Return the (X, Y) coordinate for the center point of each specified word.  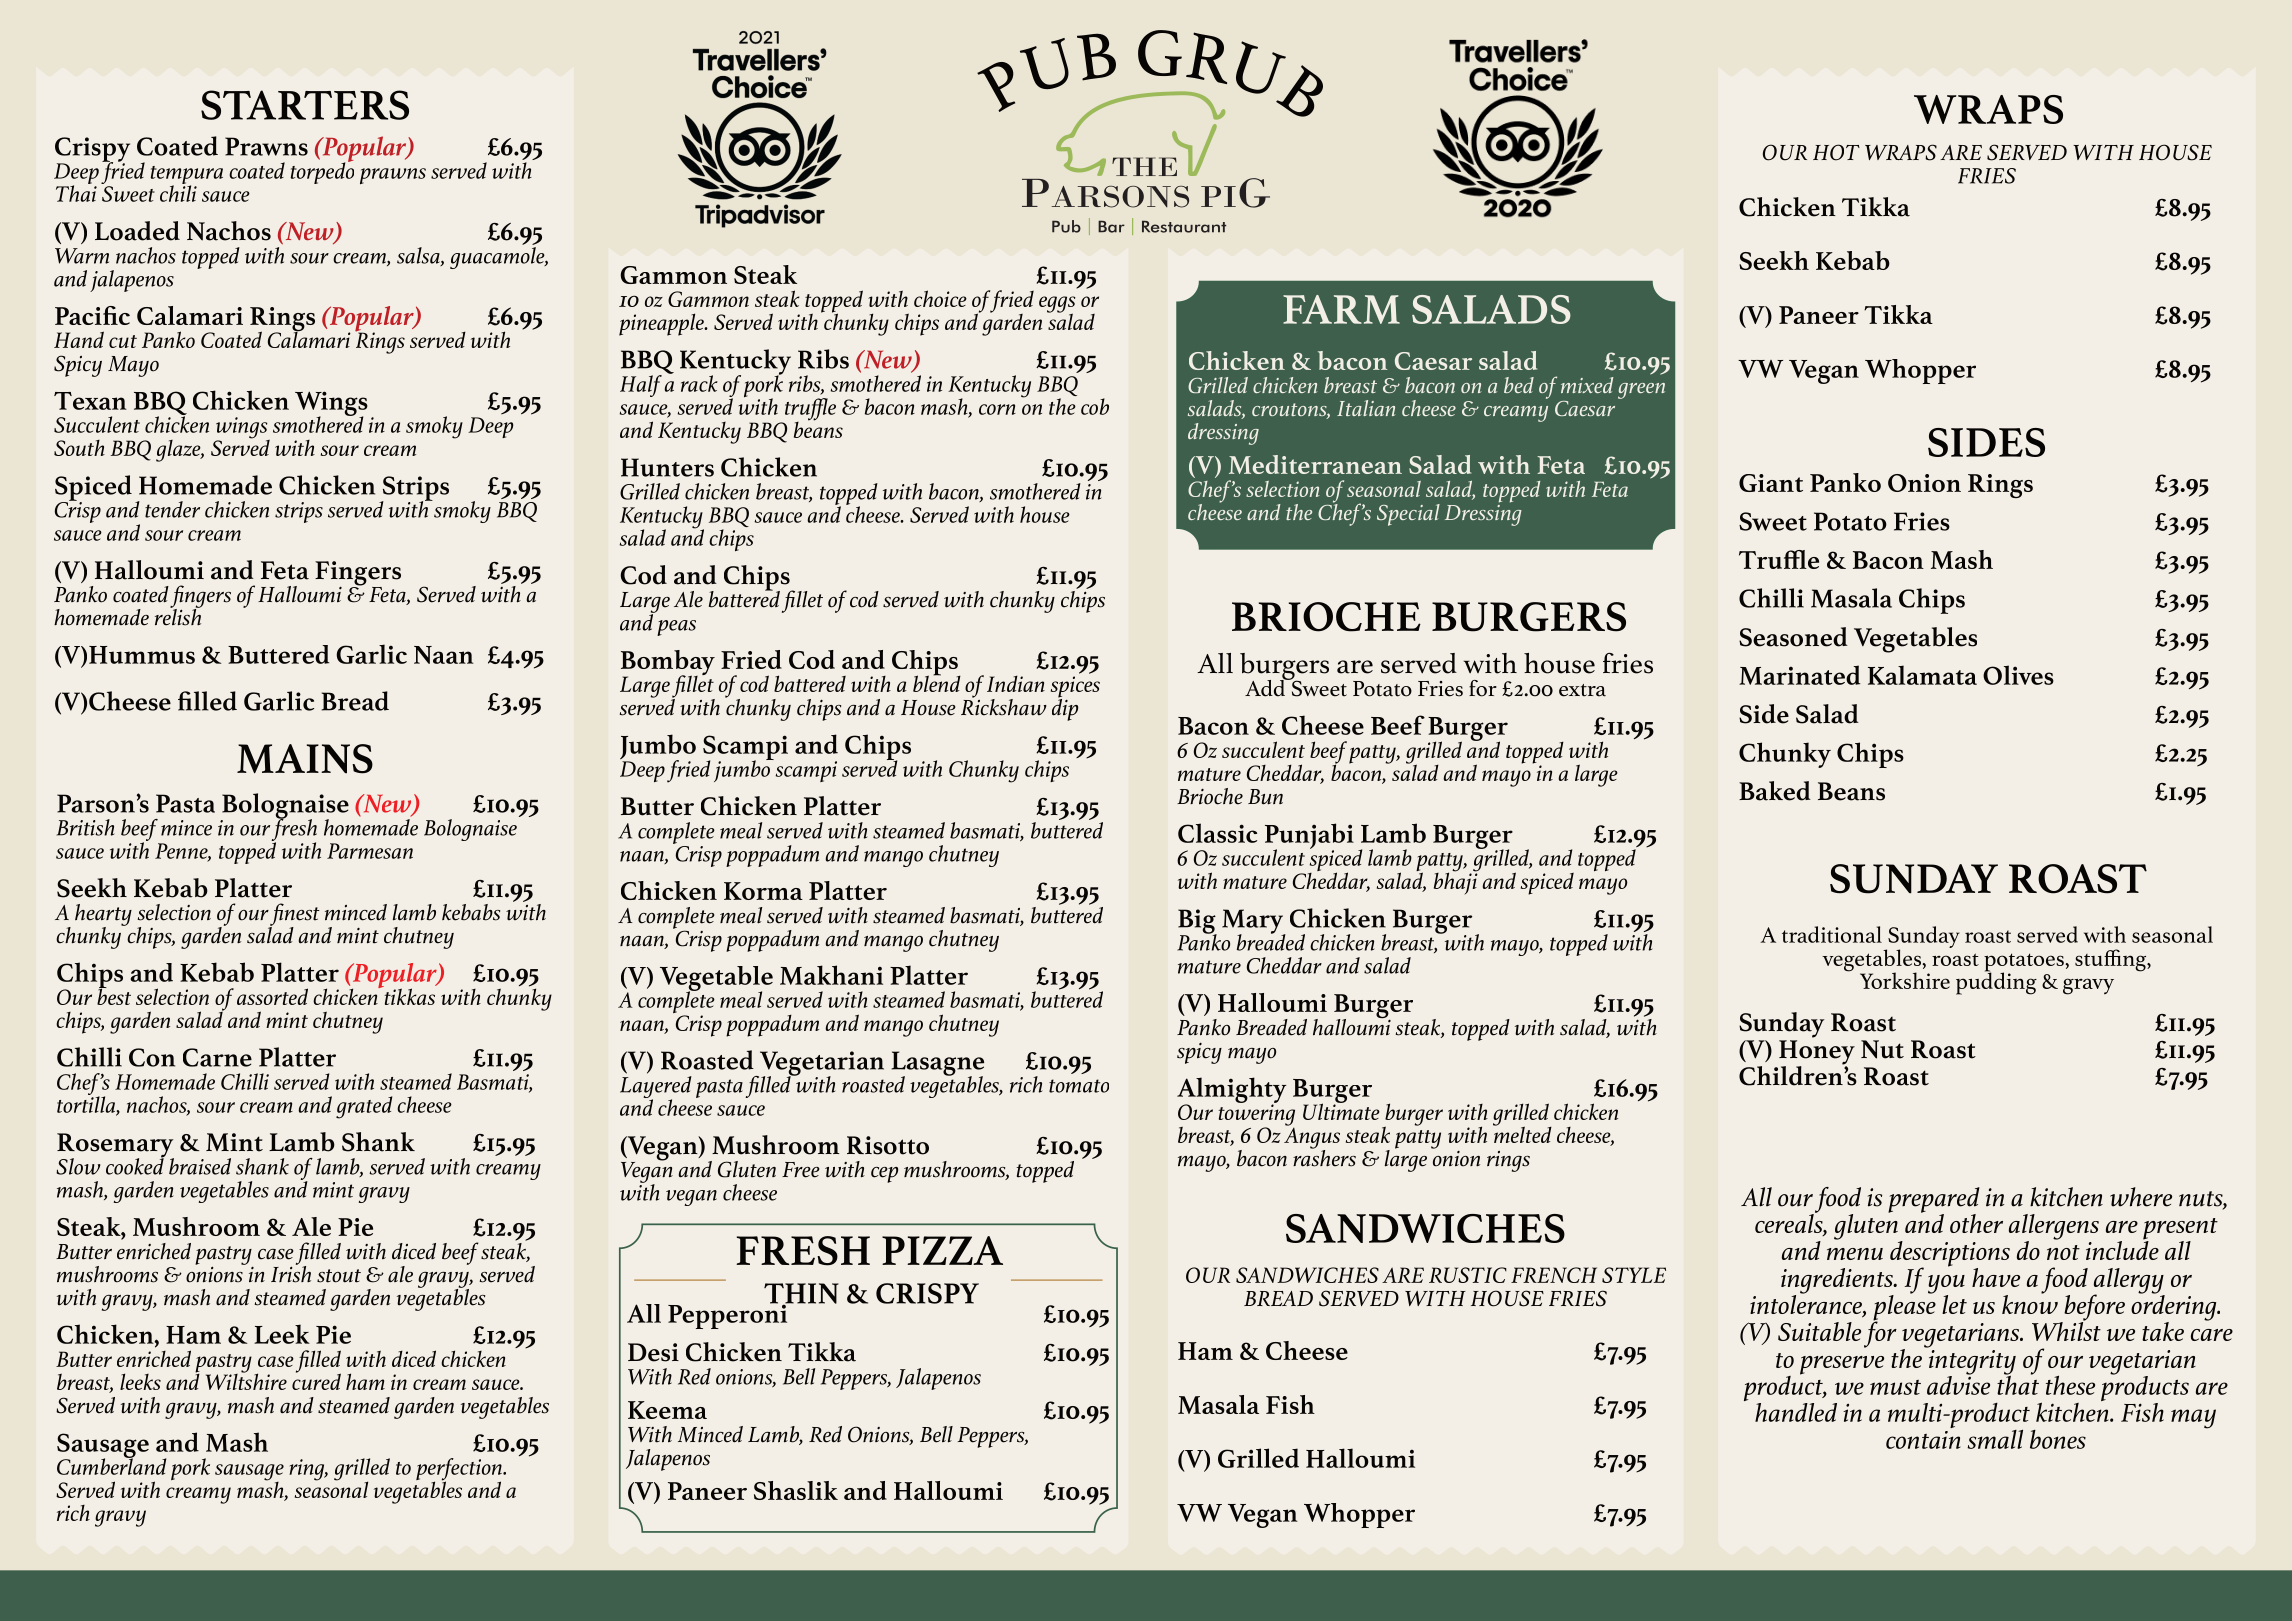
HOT (1836, 152)
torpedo (322, 172)
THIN (801, 1294)
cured (316, 1380)
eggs (1057, 305)
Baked (1775, 791)
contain (1923, 1440)
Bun (1265, 797)
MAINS (305, 759)
